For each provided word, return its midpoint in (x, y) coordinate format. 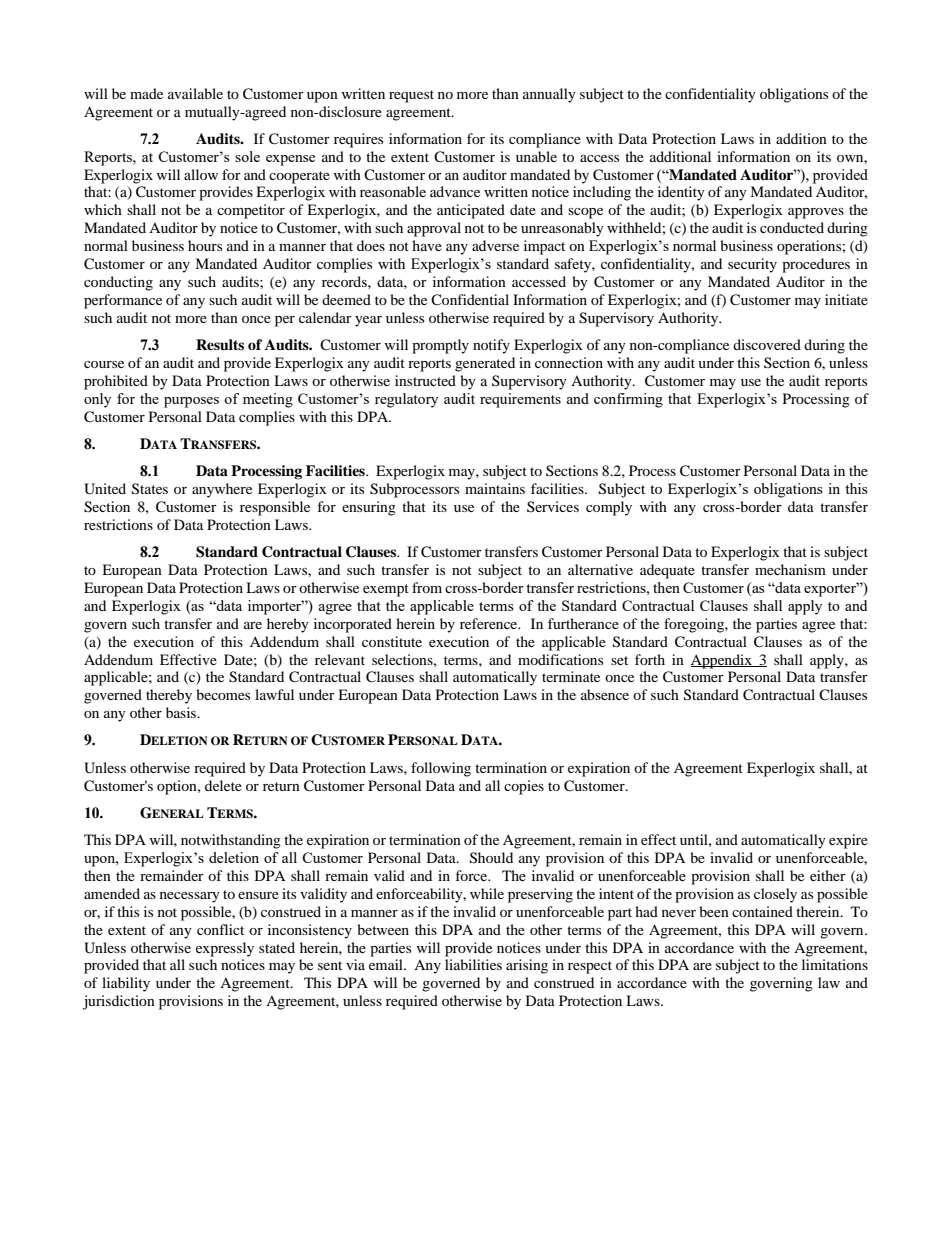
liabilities (473, 964)
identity (681, 193)
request (411, 96)
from (427, 587)
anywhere (222, 490)
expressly (225, 949)
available (195, 93)
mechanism (790, 569)
